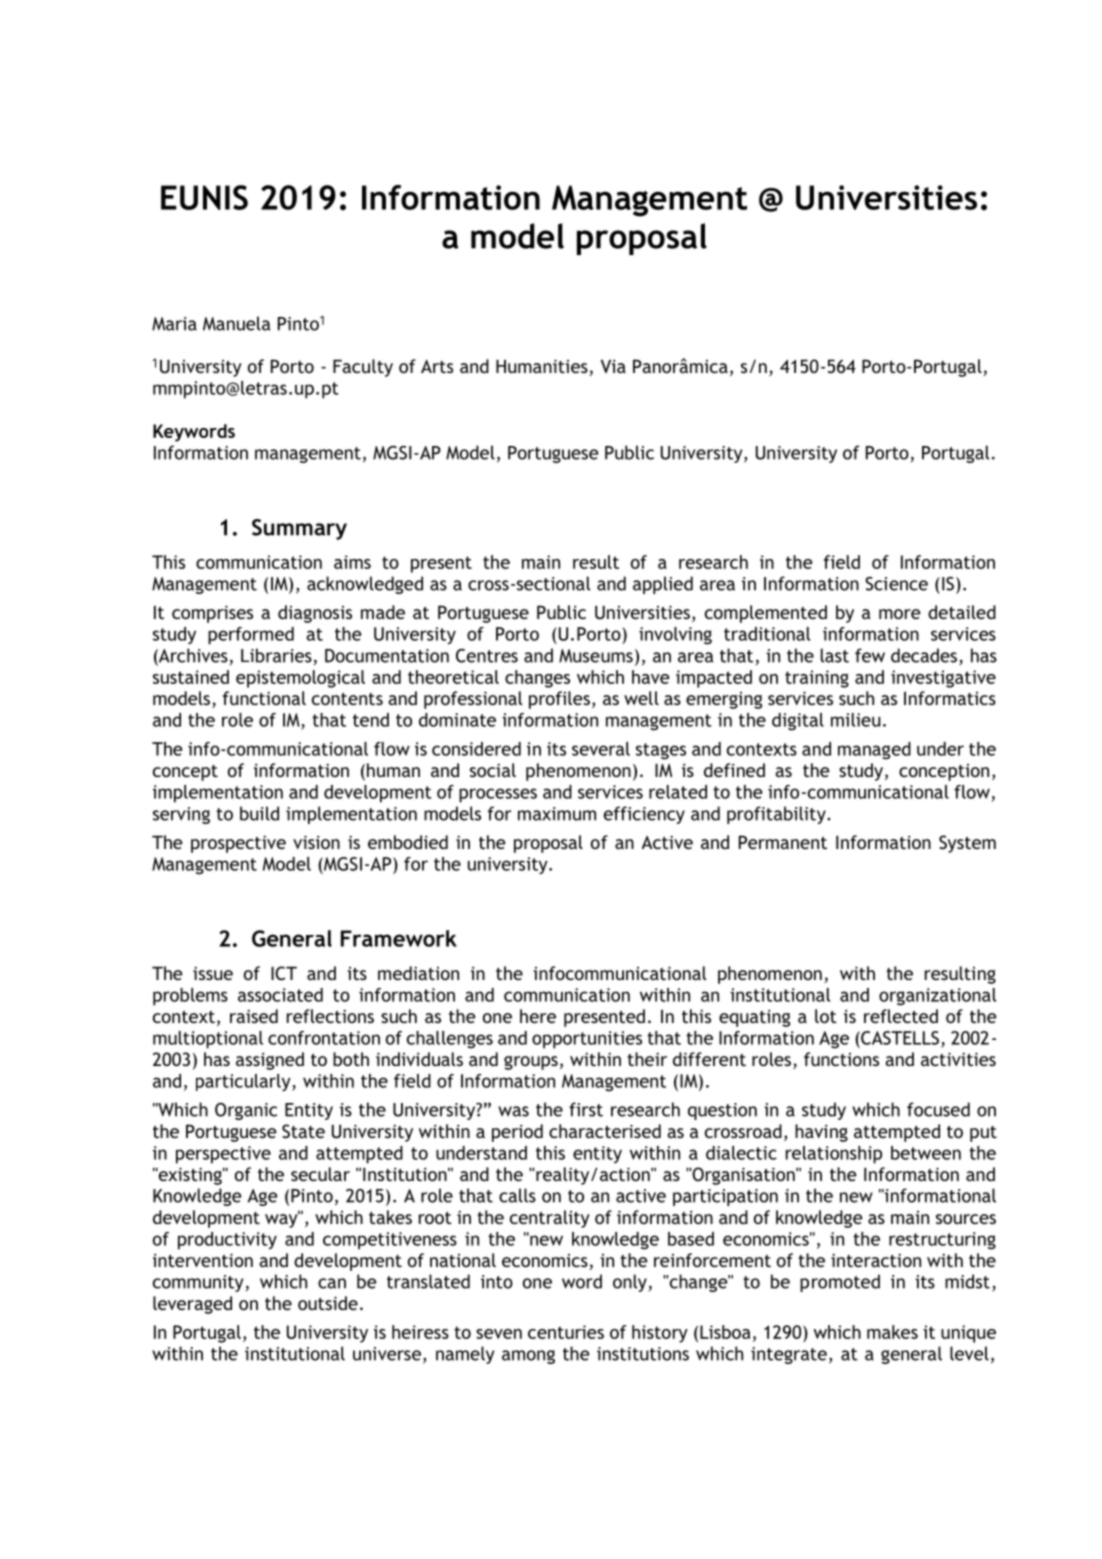 The width and height of the document is (1102, 1559). Describe the element at coordinates (899, 614) in the document. I see `more` at that location.
